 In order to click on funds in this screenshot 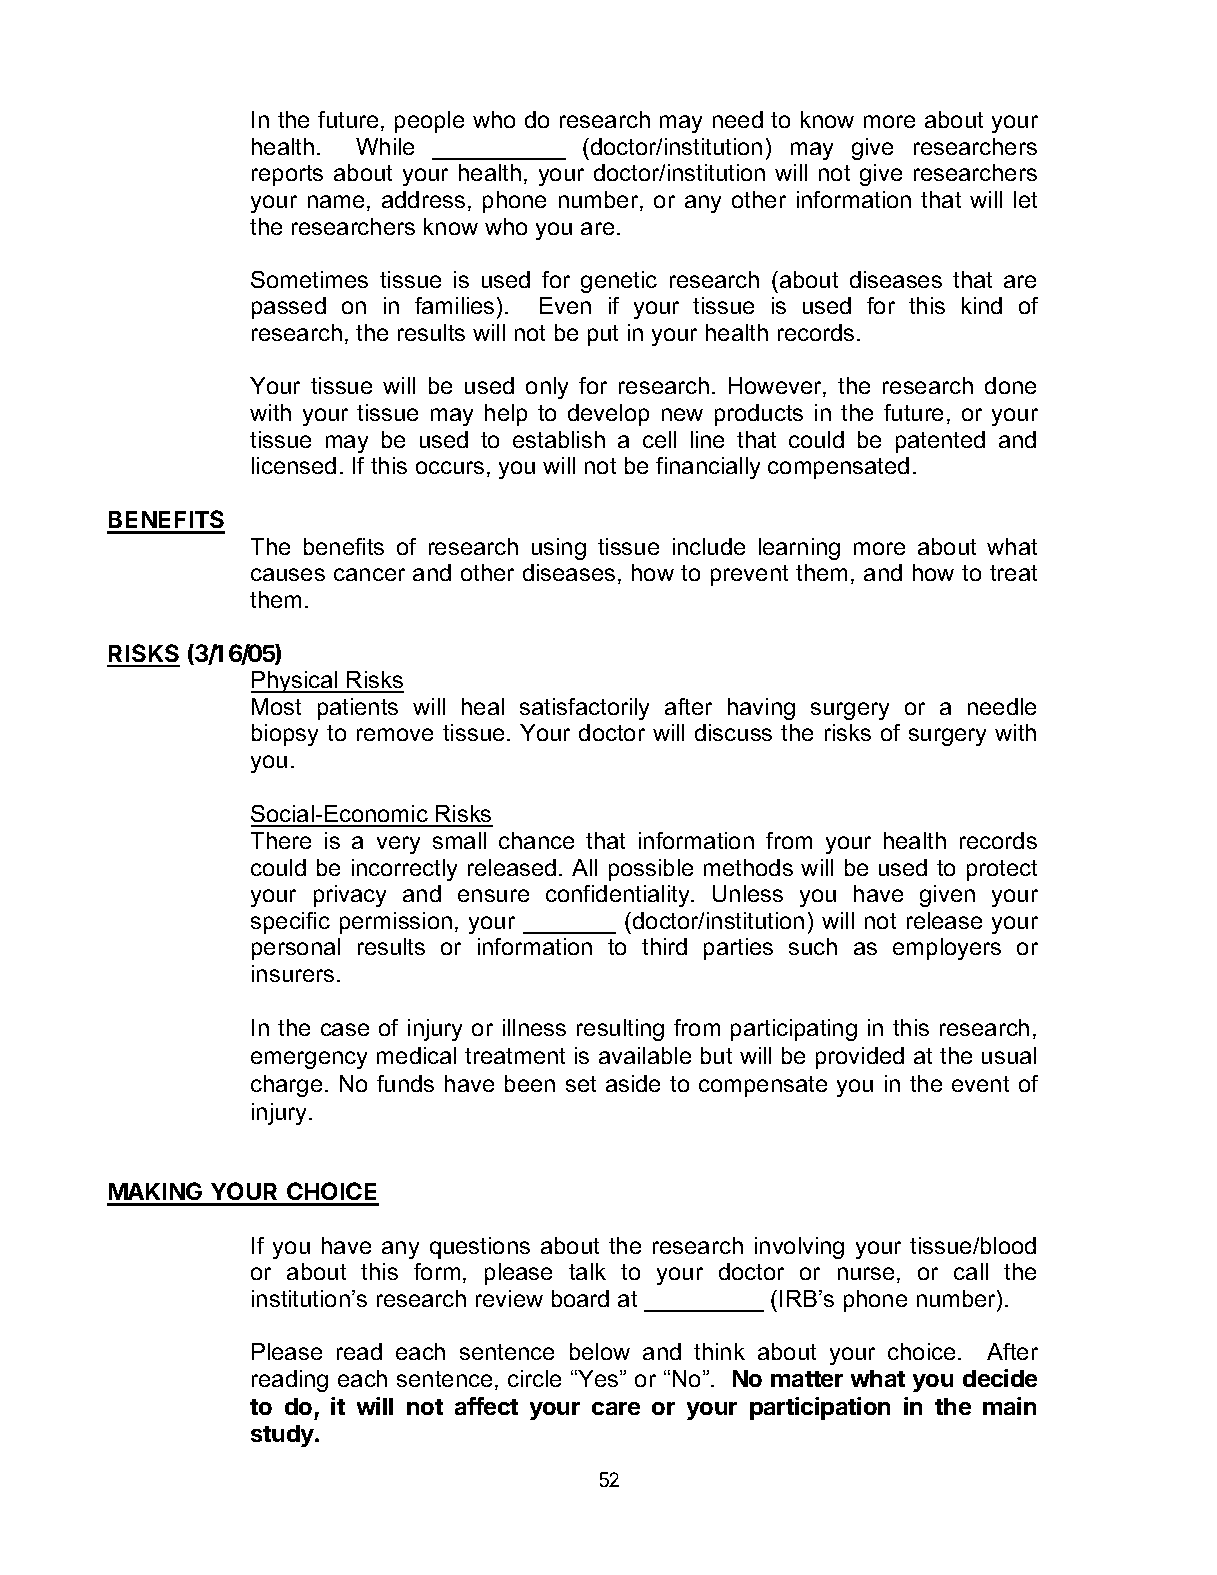, I will do `click(405, 1083)`.
